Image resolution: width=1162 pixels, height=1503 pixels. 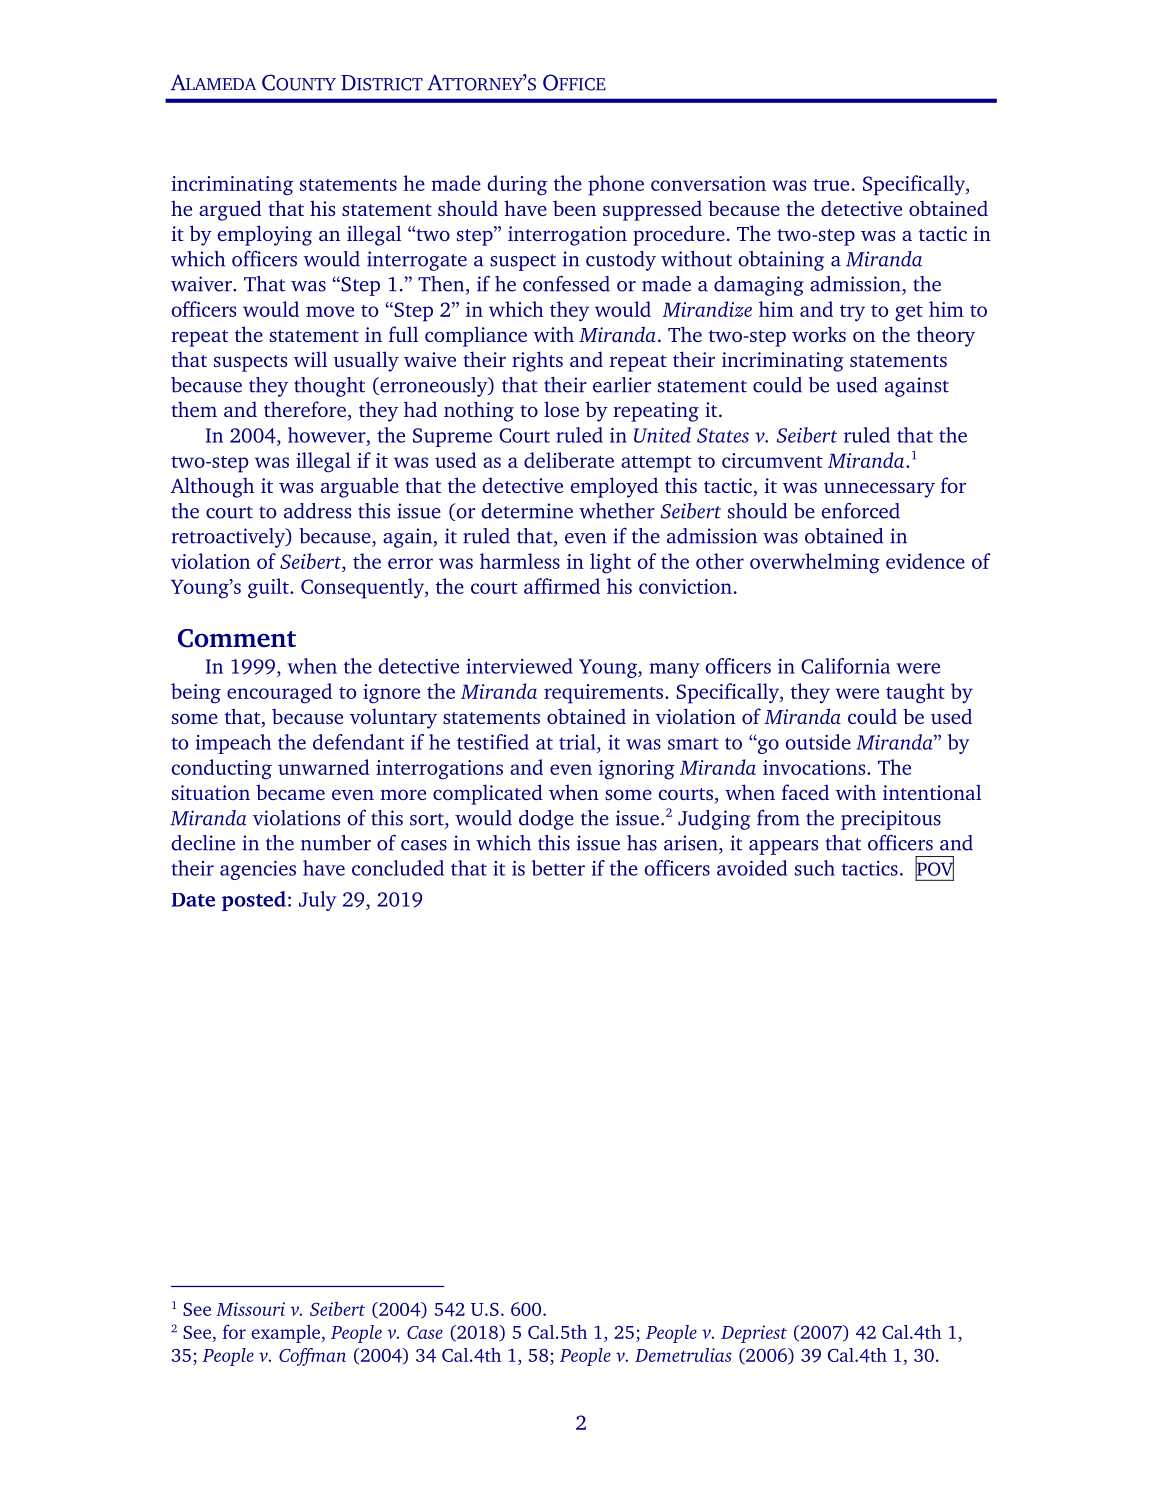 I want to click on employing, so click(x=265, y=235).
